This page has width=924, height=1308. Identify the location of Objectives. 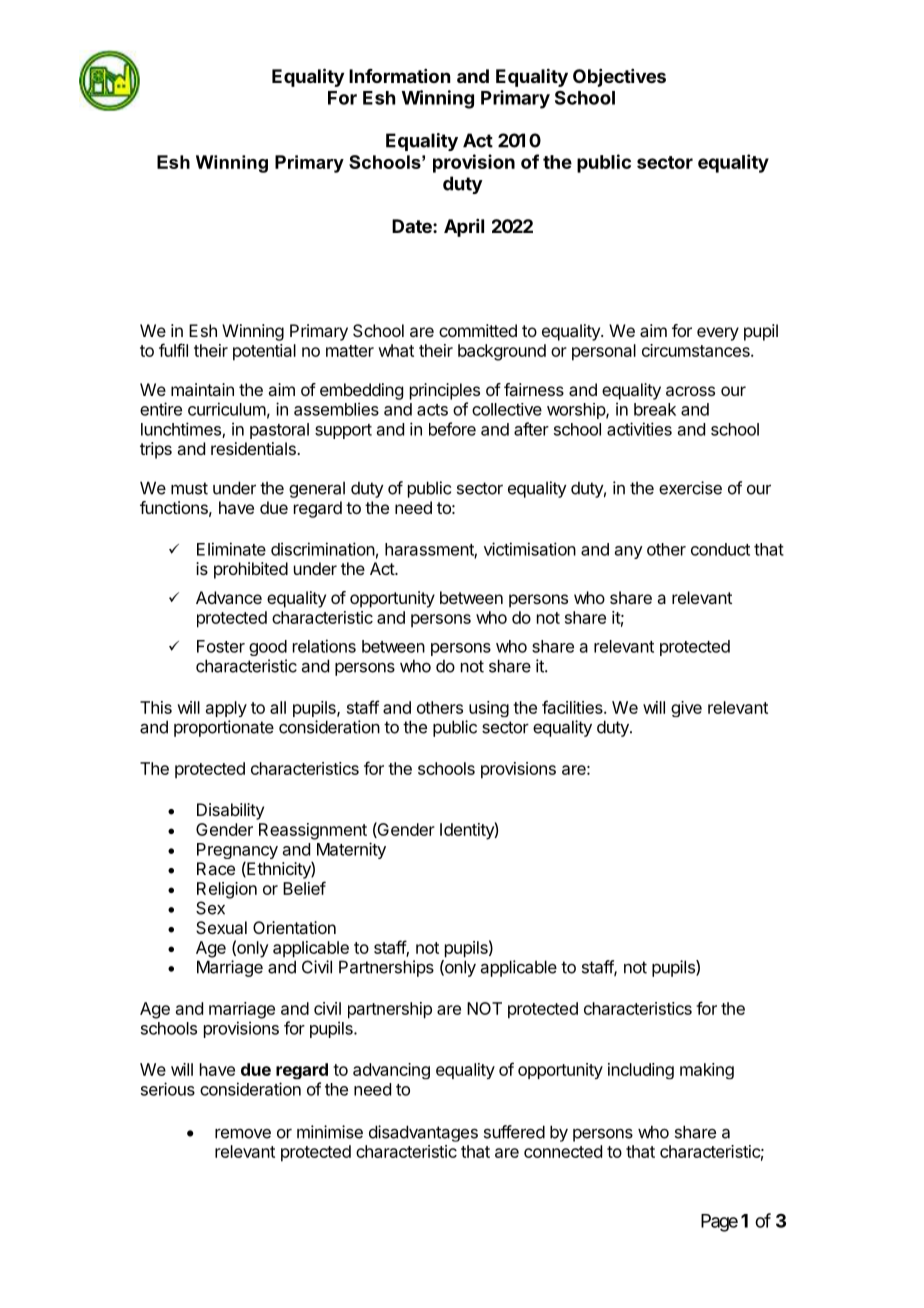
(619, 78).
